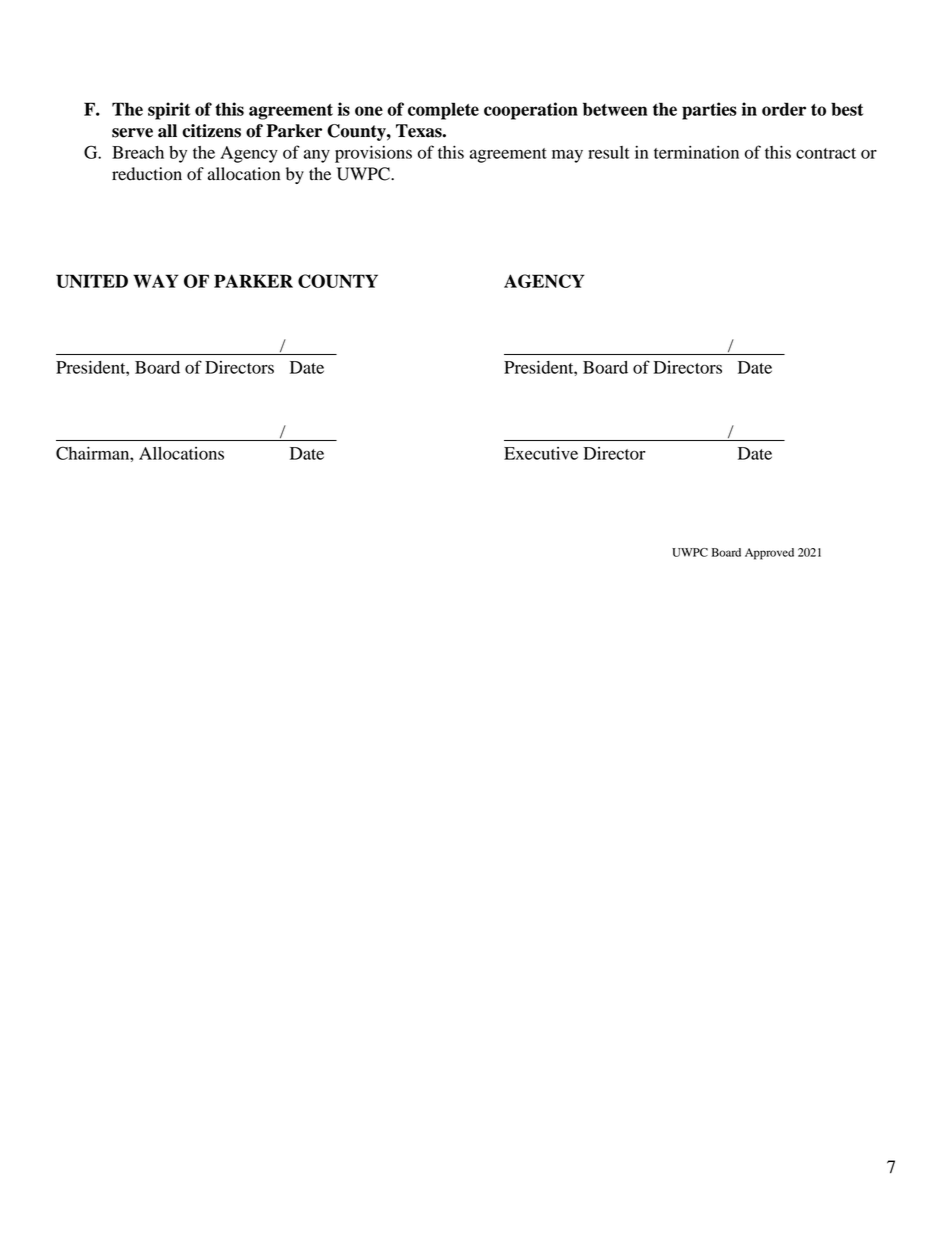  I want to click on Executive, so click(541, 453).
